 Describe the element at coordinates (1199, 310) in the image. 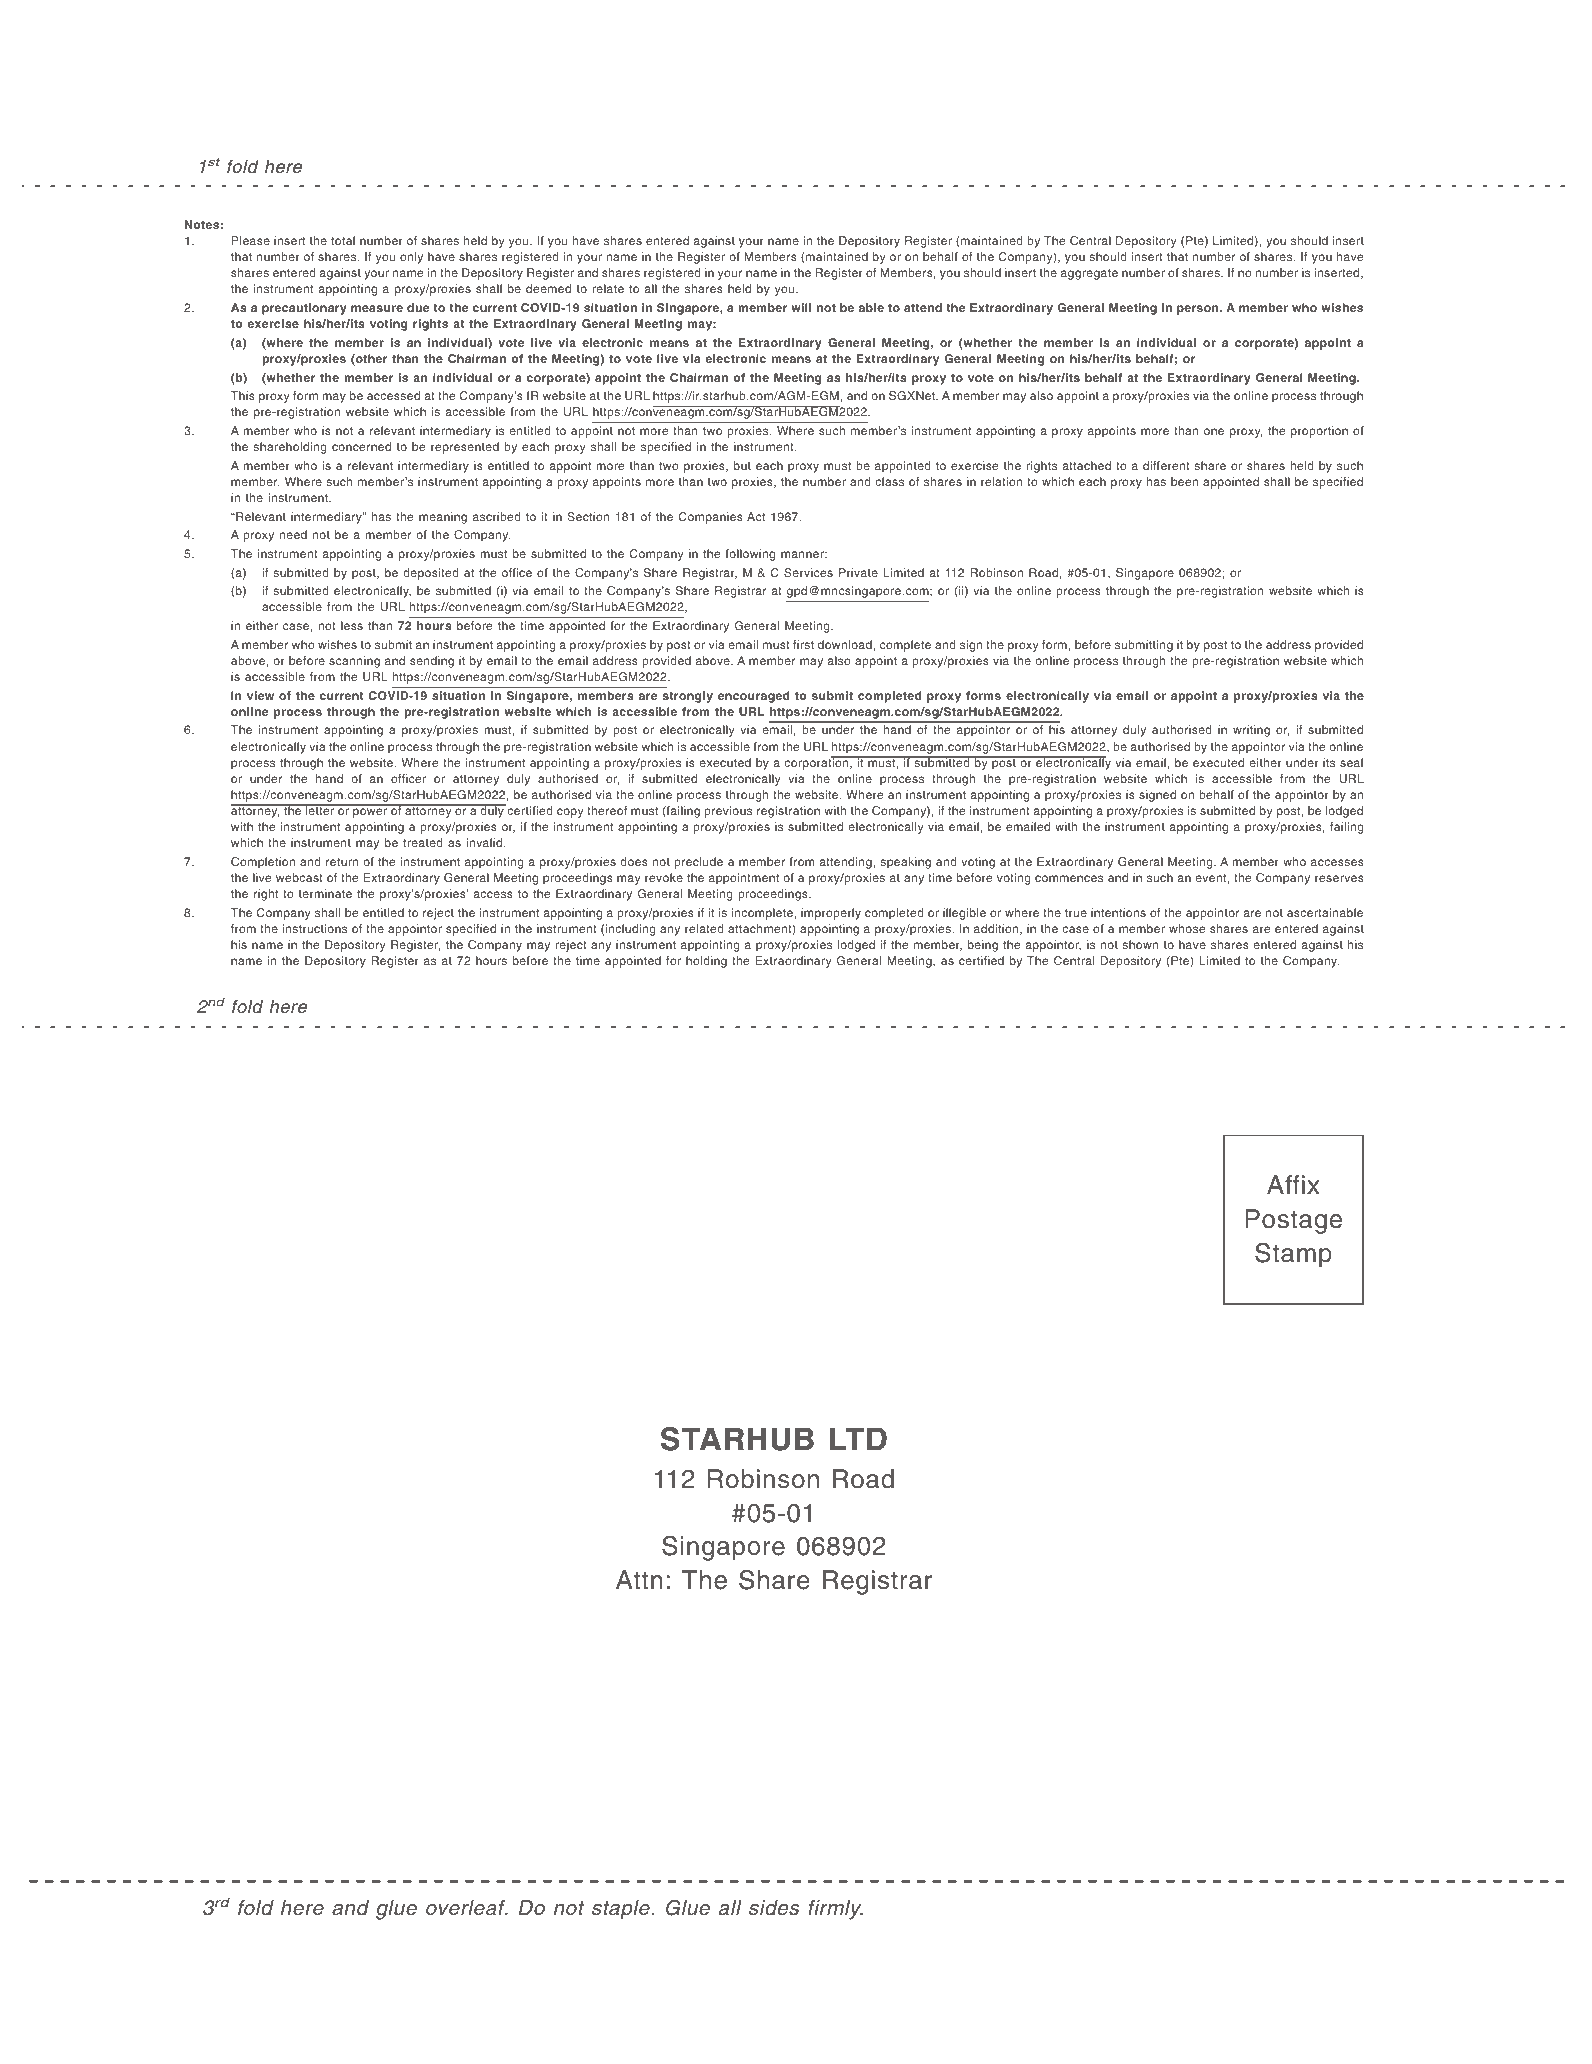

I see `person` at that location.
